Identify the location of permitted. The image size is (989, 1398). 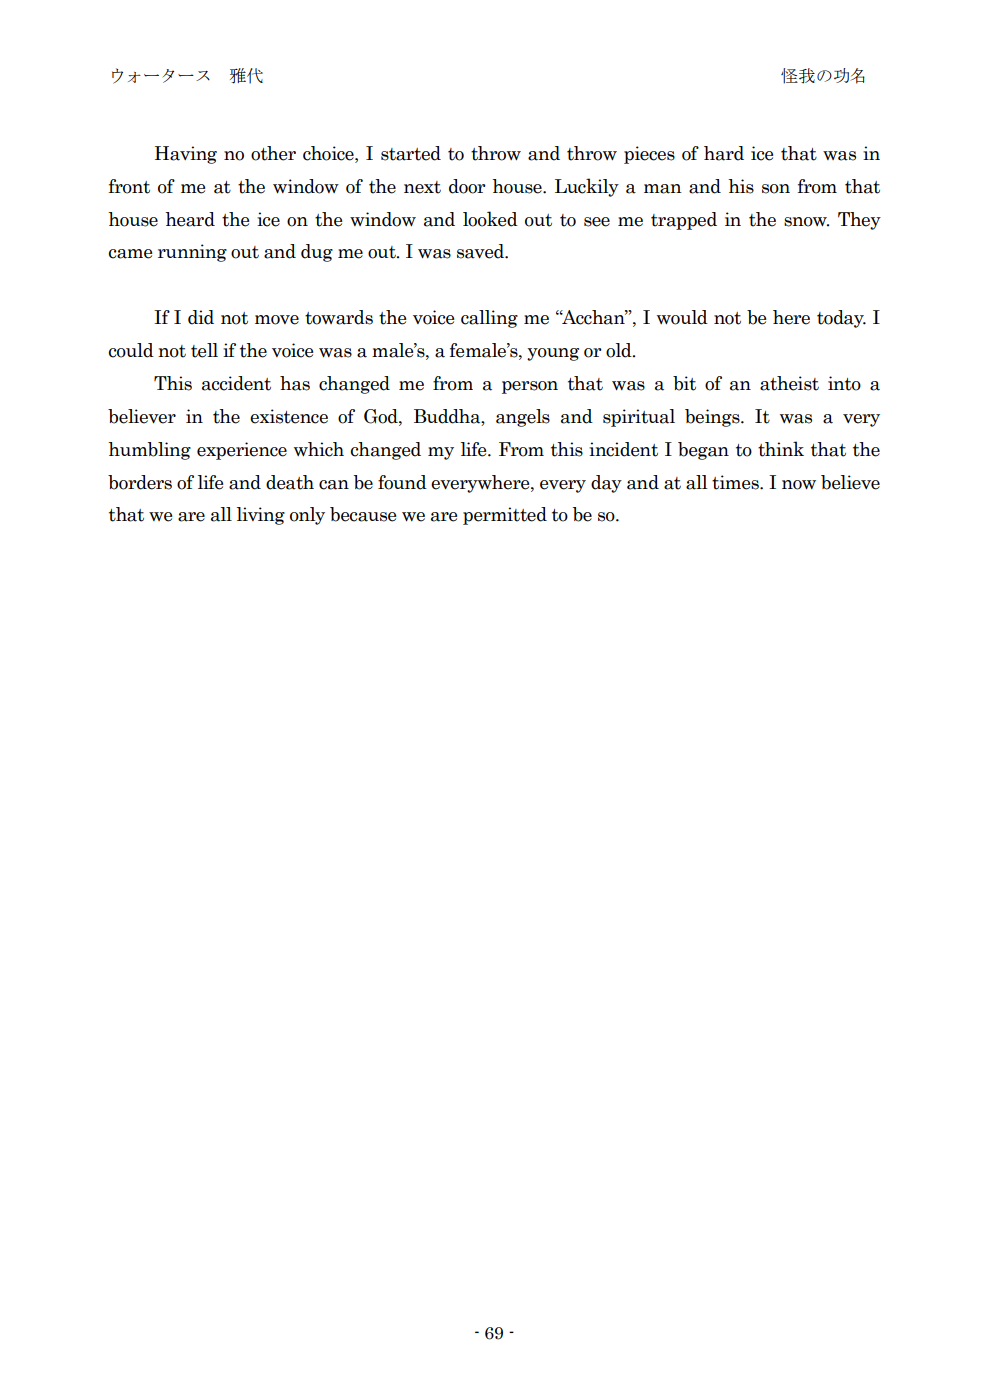
(505, 516).
